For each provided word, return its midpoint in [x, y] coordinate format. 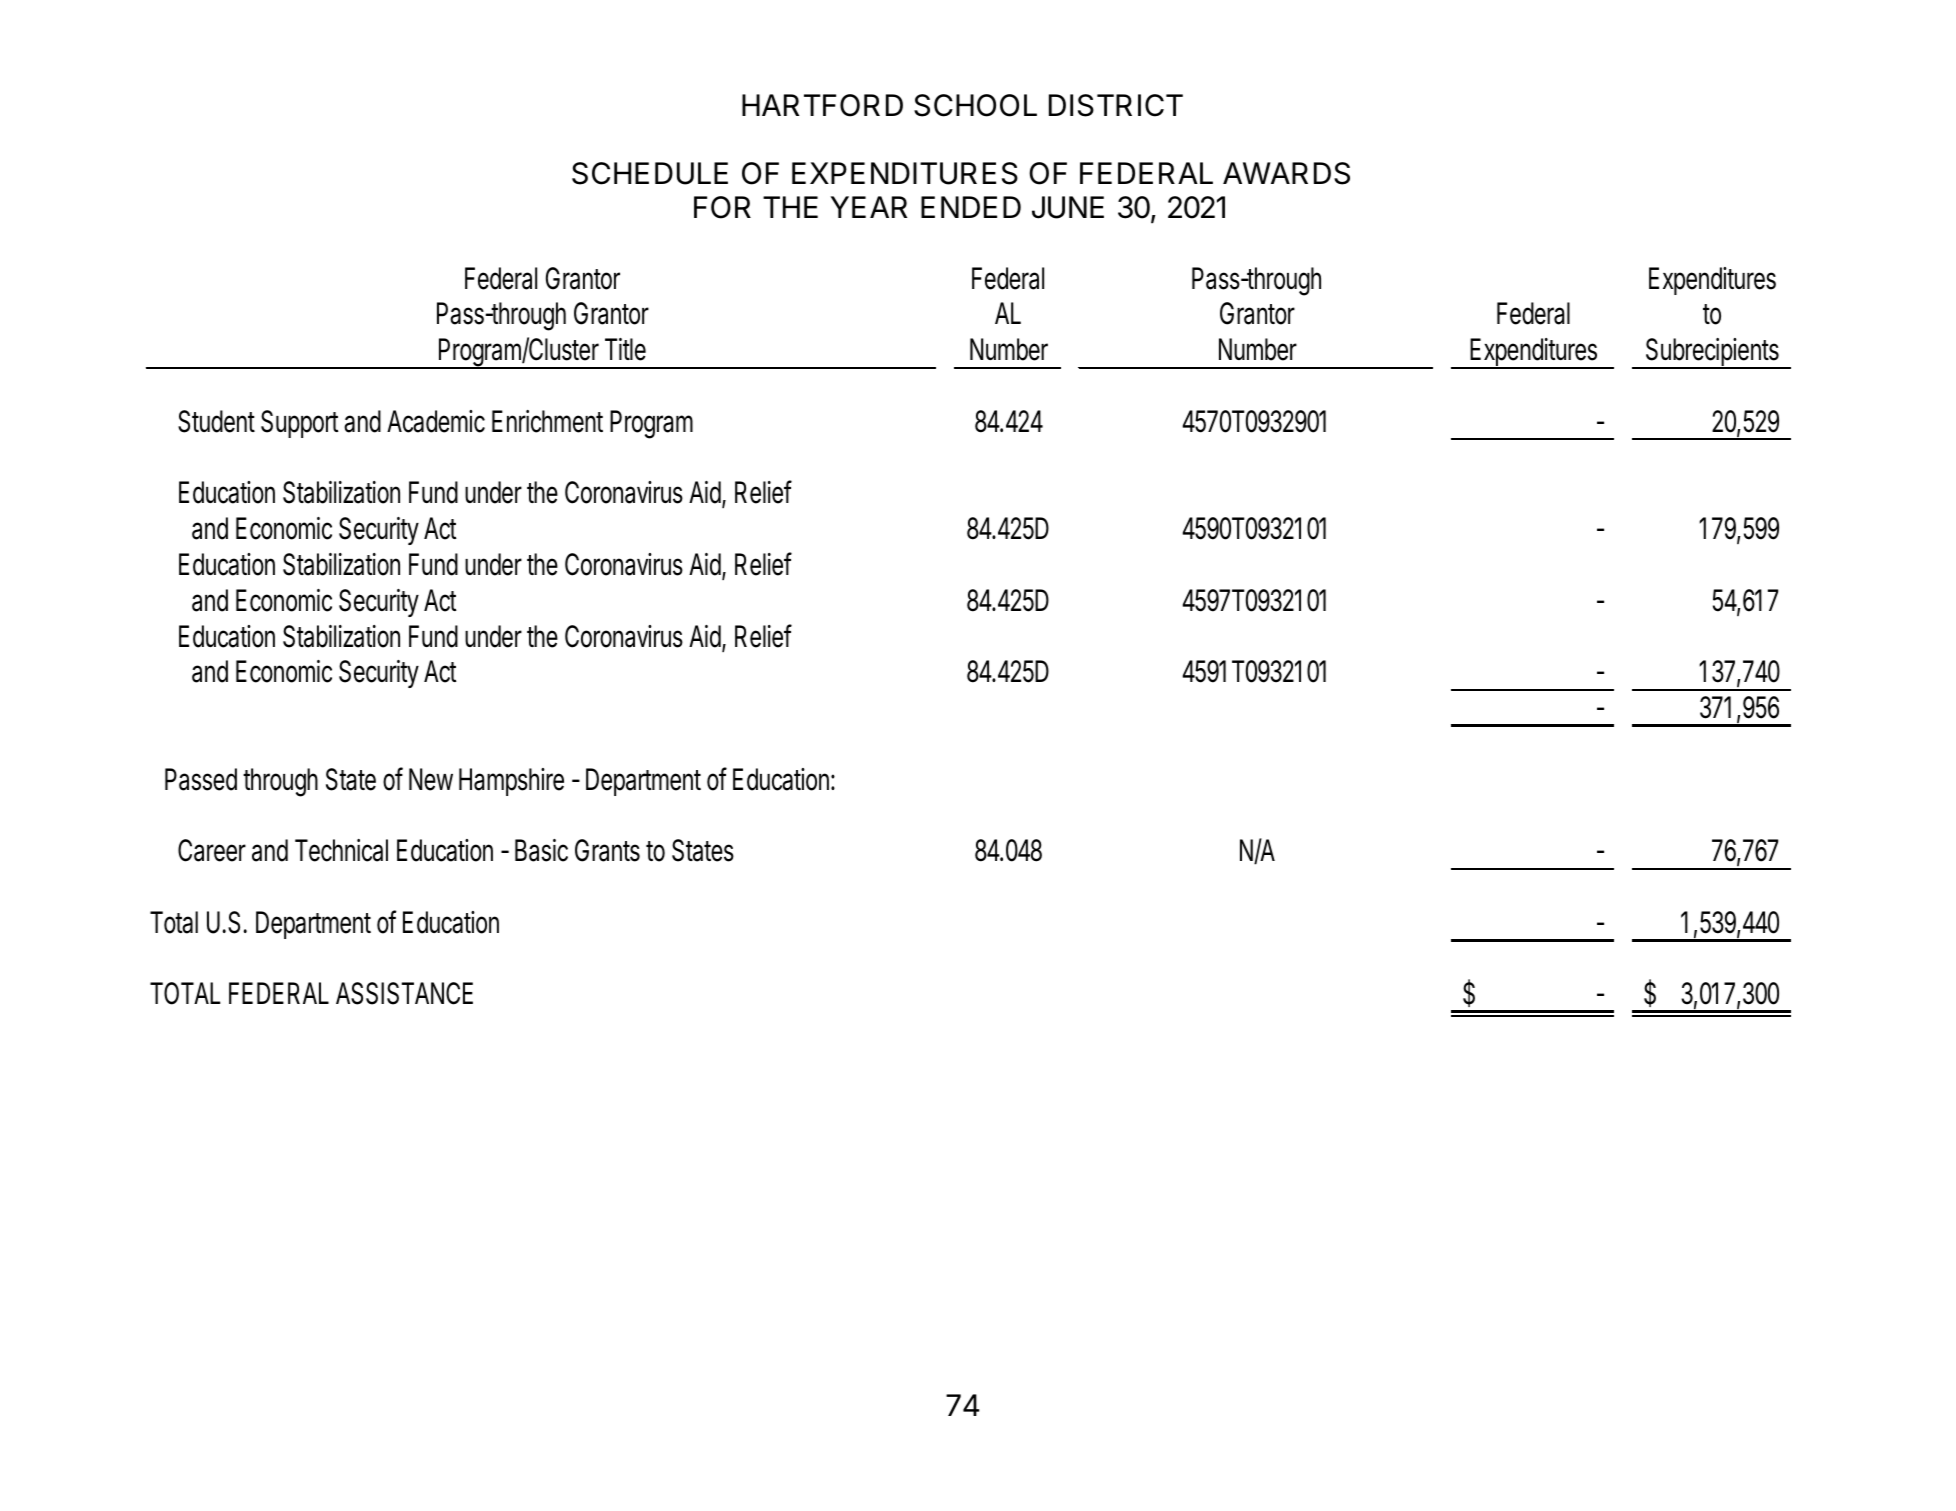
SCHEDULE [650, 173]
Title [625, 349]
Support [299, 424]
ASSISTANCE [404, 993]
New [431, 779]
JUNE [1068, 207]
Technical [341, 850]
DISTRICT [1116, 105]
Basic [541, 850]
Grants [607, 850]
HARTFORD [822, 105]
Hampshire [511, 782]
